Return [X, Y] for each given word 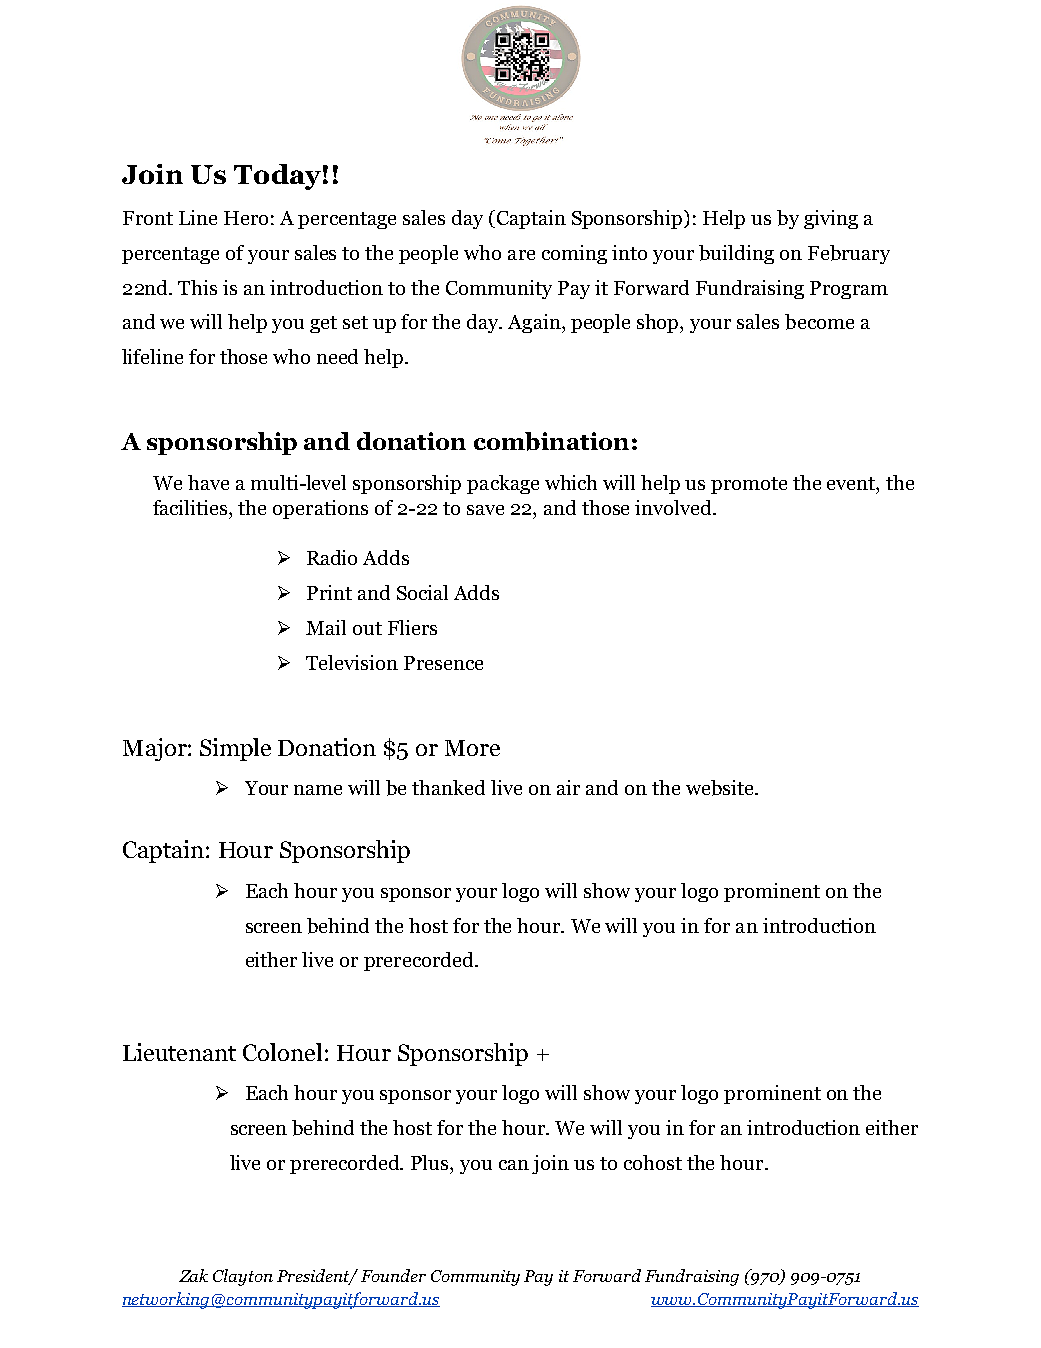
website [721, 788]
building [736, 254]
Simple [235, 749]
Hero [246, 218]
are [521, 255]
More [472, 748]
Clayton [243, 1277]
